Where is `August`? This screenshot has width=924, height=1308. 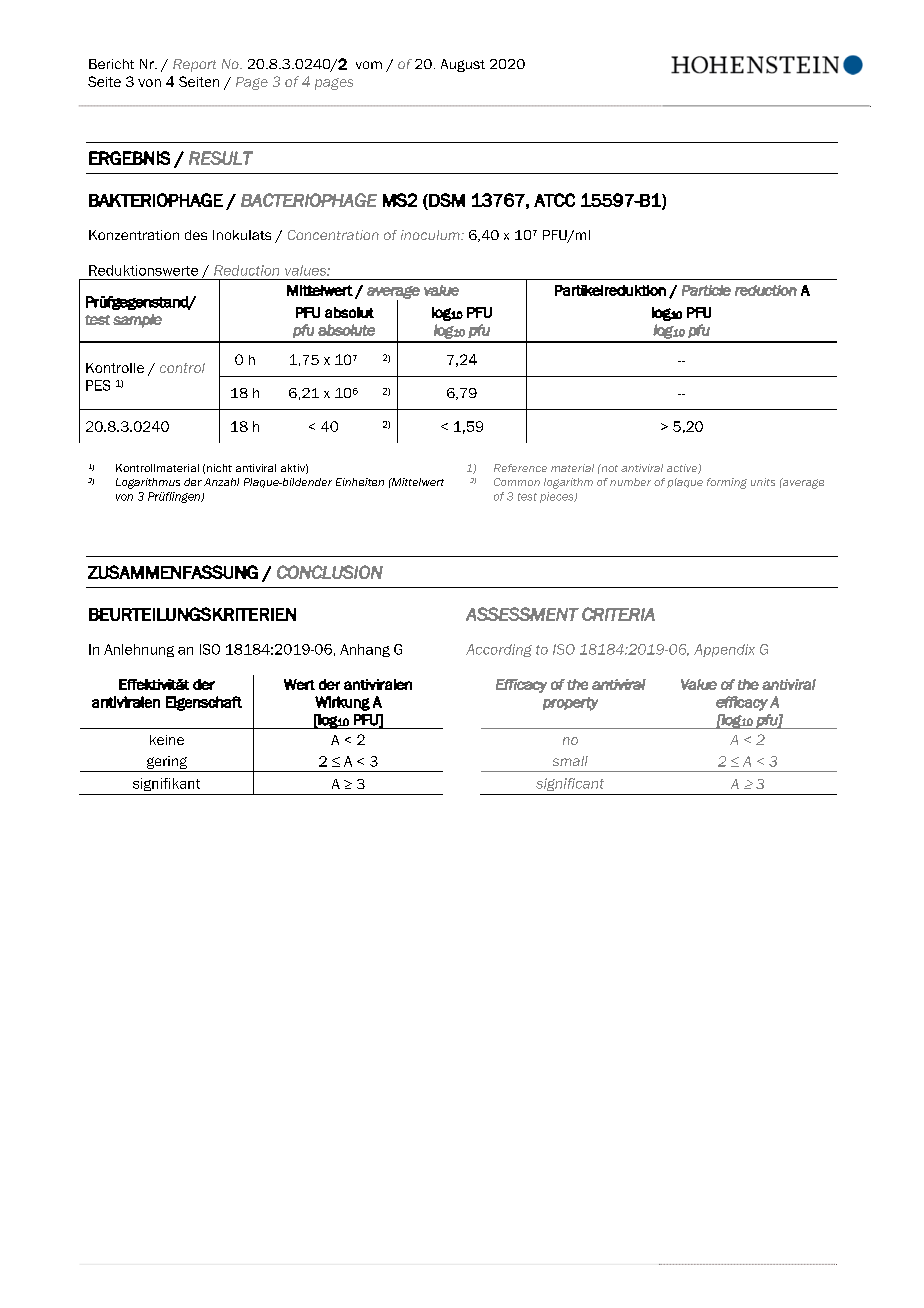 August is located at coordinates (463, 65).
